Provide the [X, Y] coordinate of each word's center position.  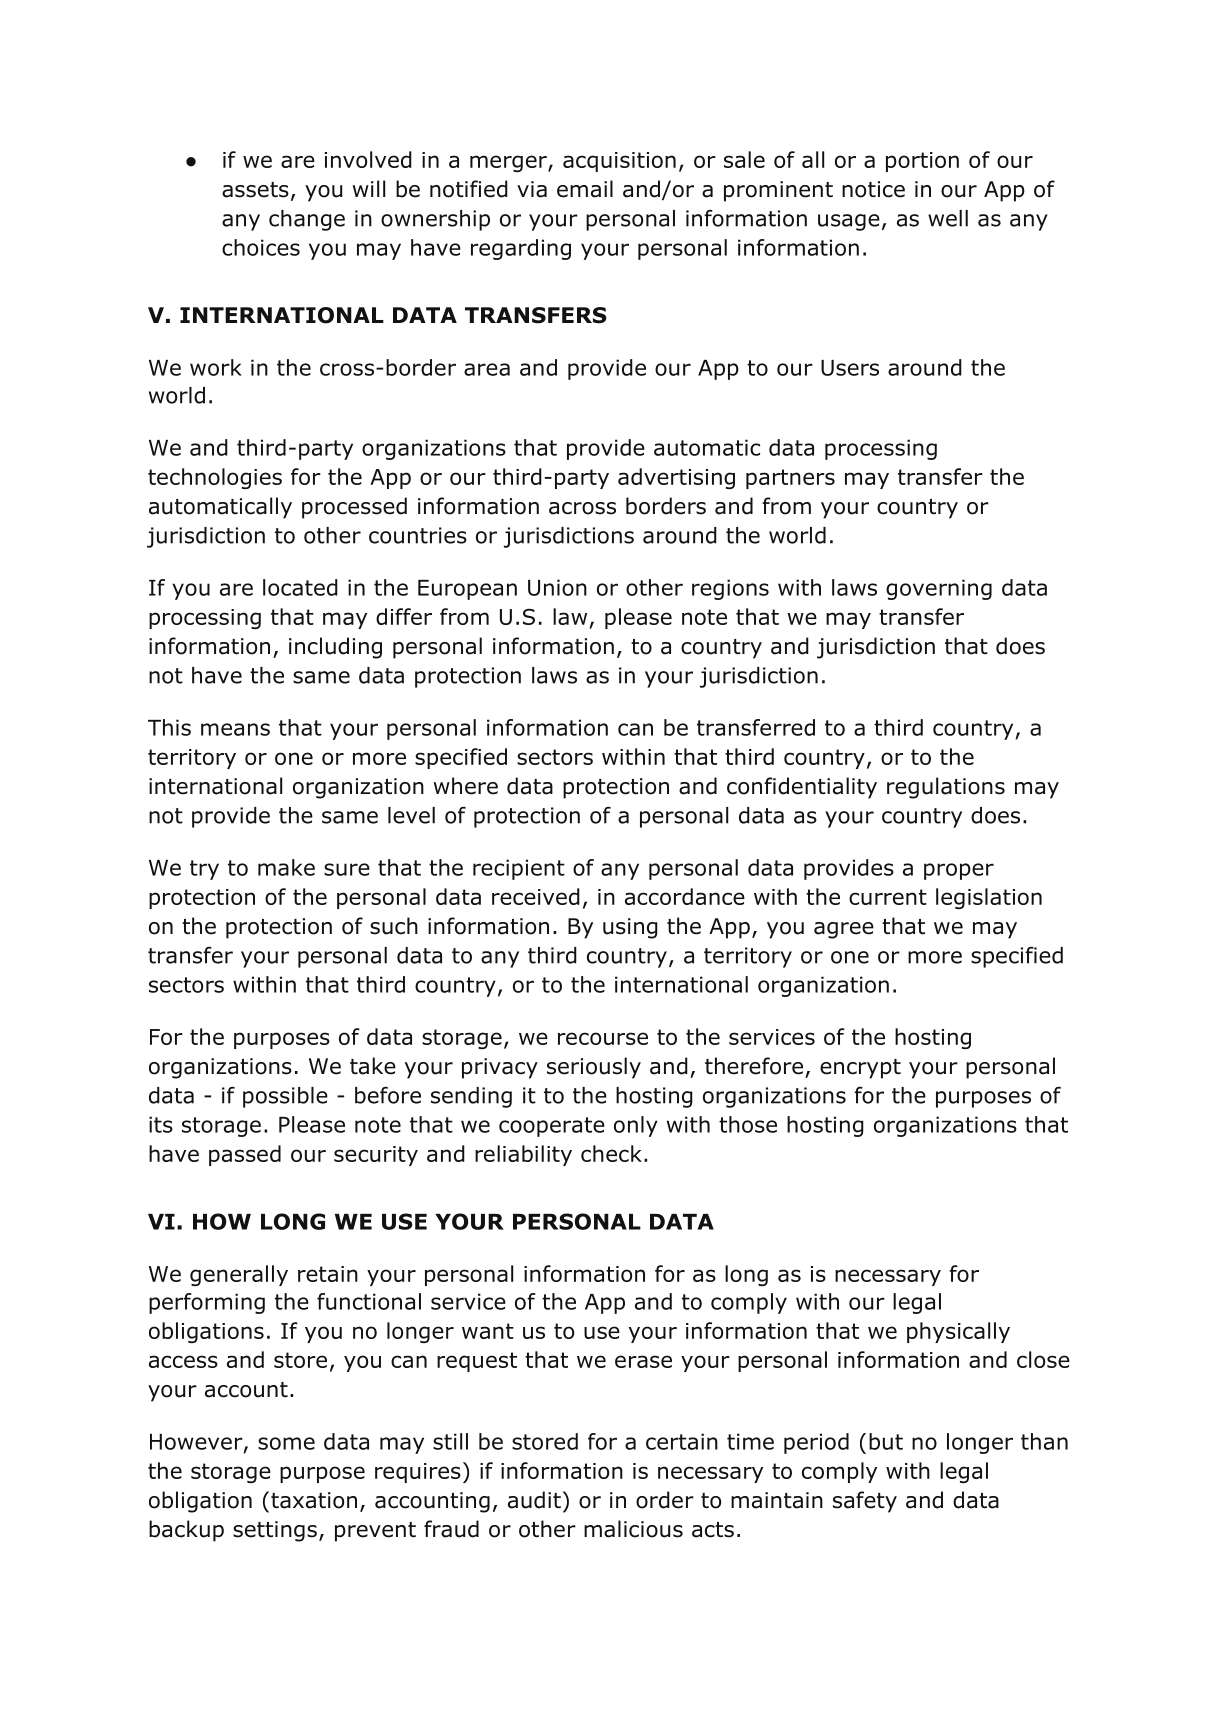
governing [939, 589]
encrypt [860, 1069]
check [611, 1153]
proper [959, 871]
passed [245, 1155]
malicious [633, 1529]
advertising [676, 478]
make [286, 867]
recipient [519, 869]
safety [865, 1502]
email [585, 189]
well [948, 218]
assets [255, 190]
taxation [314, 1500]
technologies [215, 478]
